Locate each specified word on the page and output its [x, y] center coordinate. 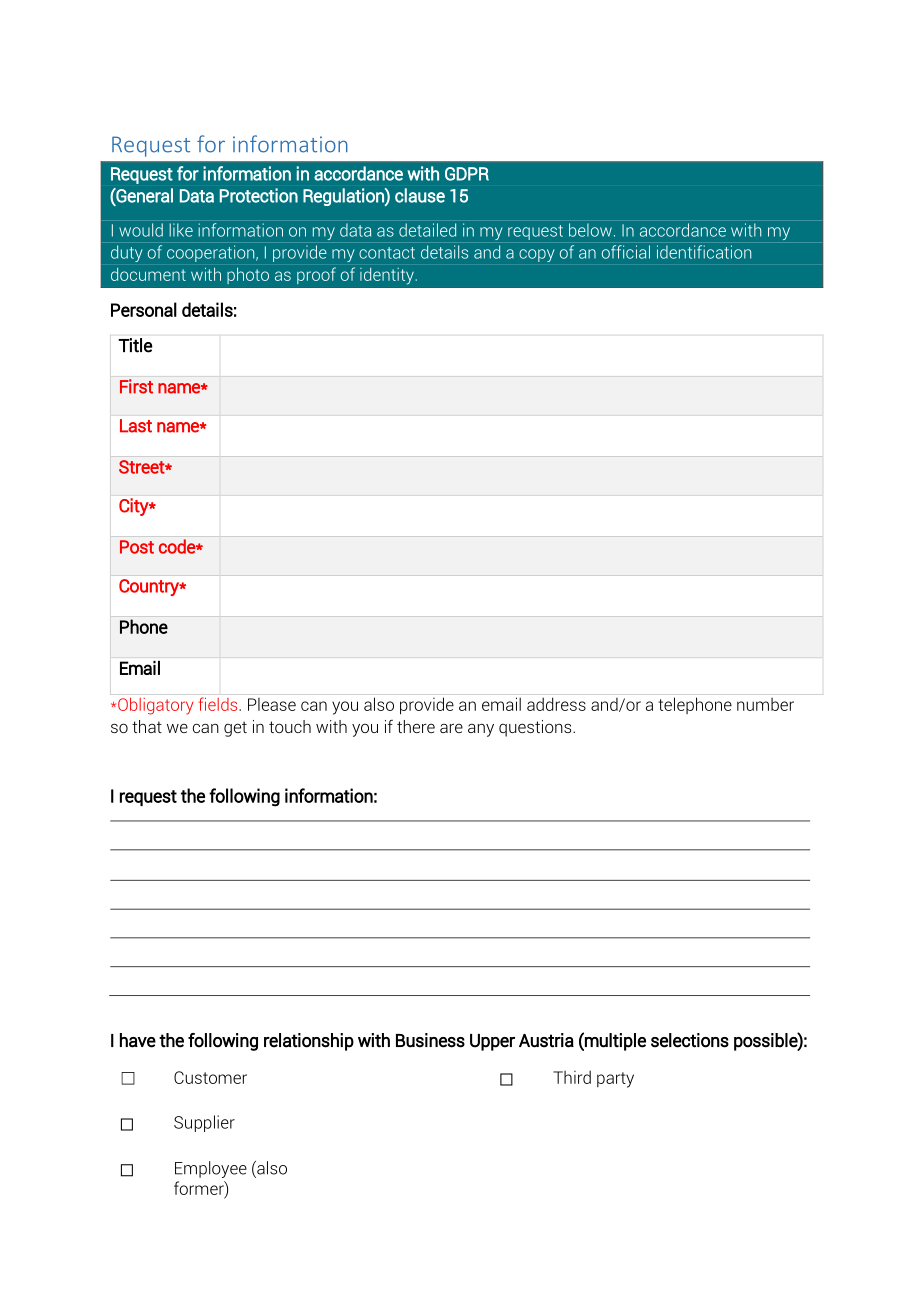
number [765, 704]
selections [690, 1040]
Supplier [204, 1123]
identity [387, 276]
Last [136, 426]
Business [430, 1040]
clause [420, 195]
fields [219, 704]
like [181, 230]
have [138, 1040]
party [615, 1080]
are [451, 728]
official [626, 252]
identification [704, 252]
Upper [492, 1042]
